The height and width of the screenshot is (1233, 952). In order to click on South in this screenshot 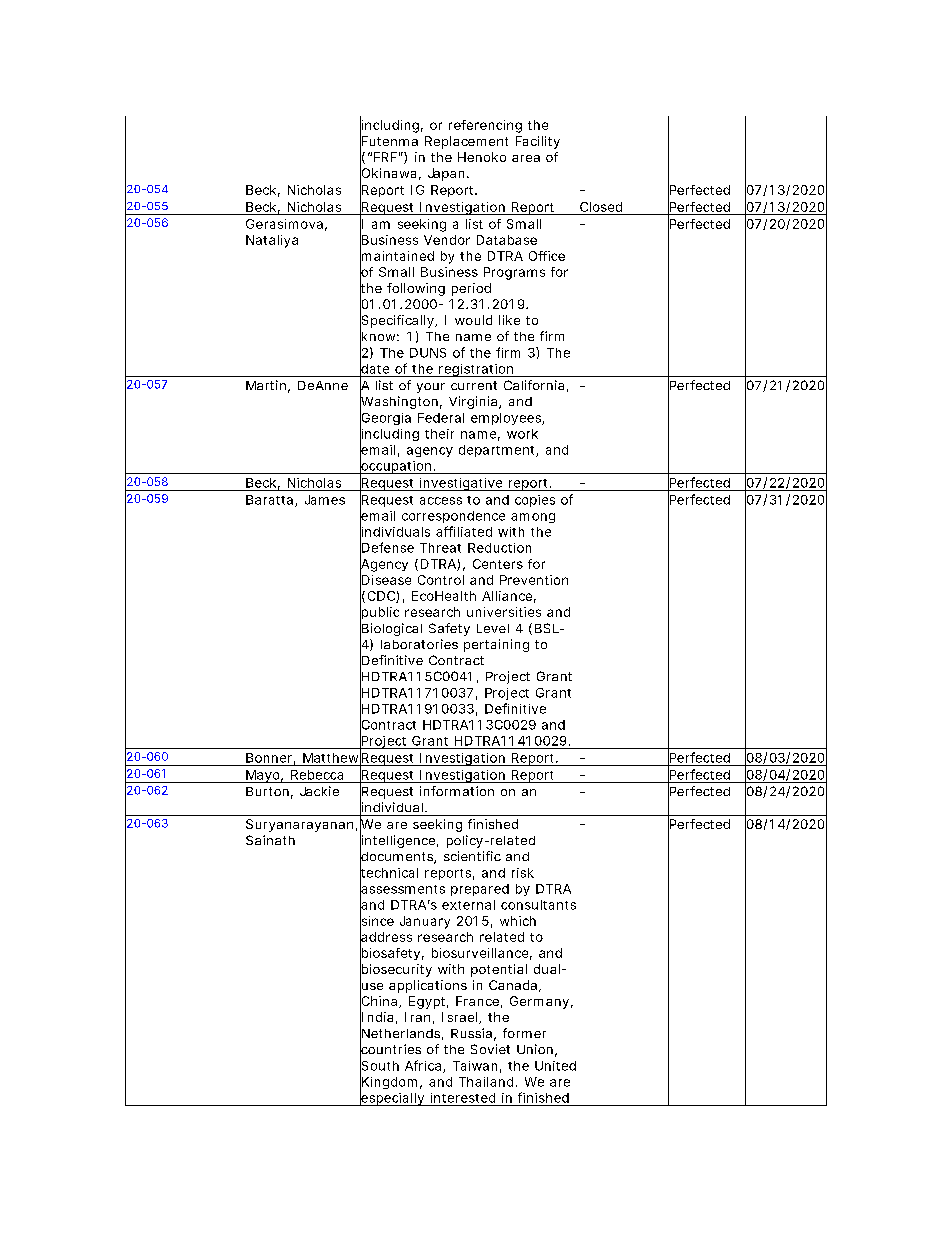, I will do `click(379, 1065)`.
